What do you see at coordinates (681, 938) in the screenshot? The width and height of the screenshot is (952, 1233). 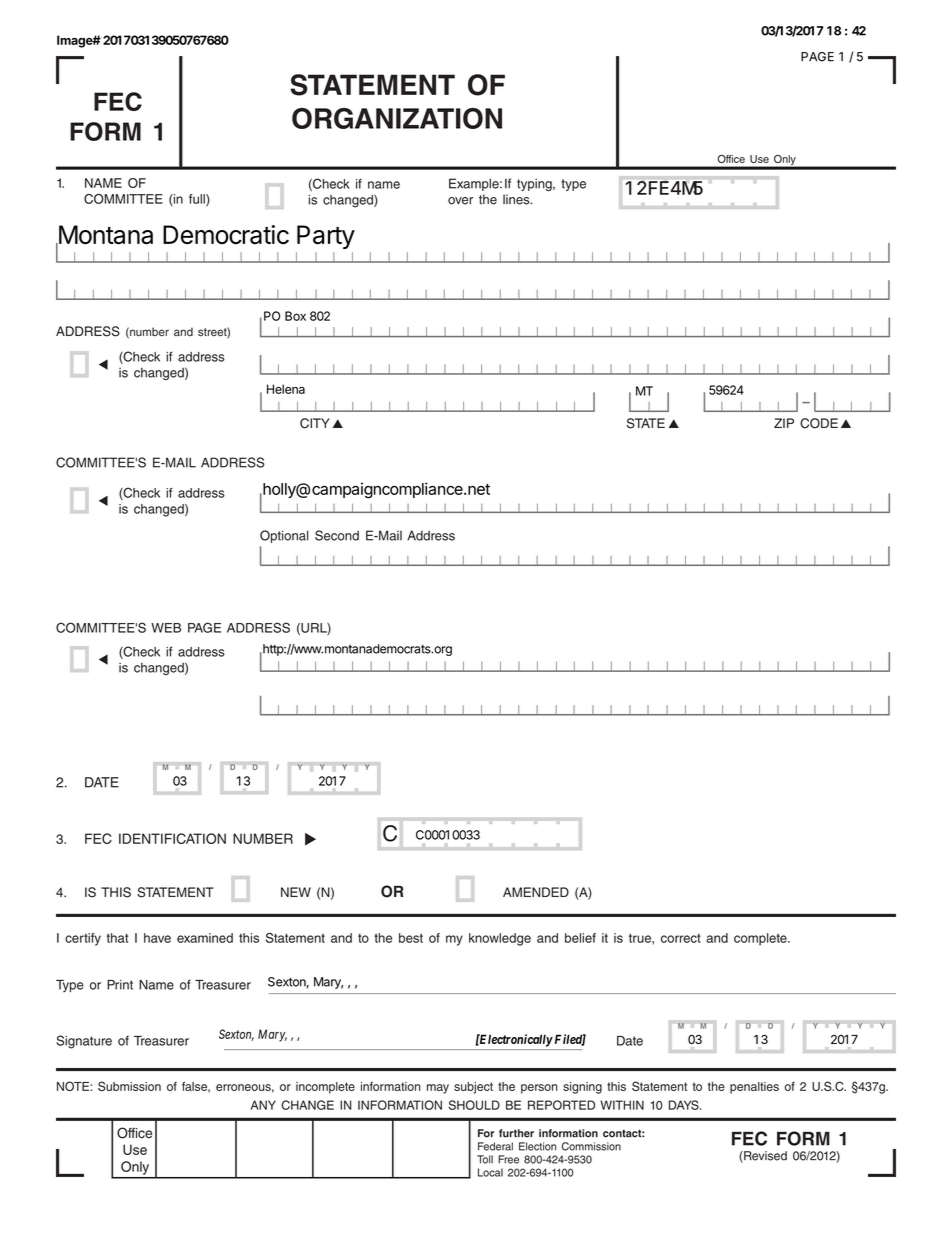 I see `correct` at bounding box center [681, 938].
